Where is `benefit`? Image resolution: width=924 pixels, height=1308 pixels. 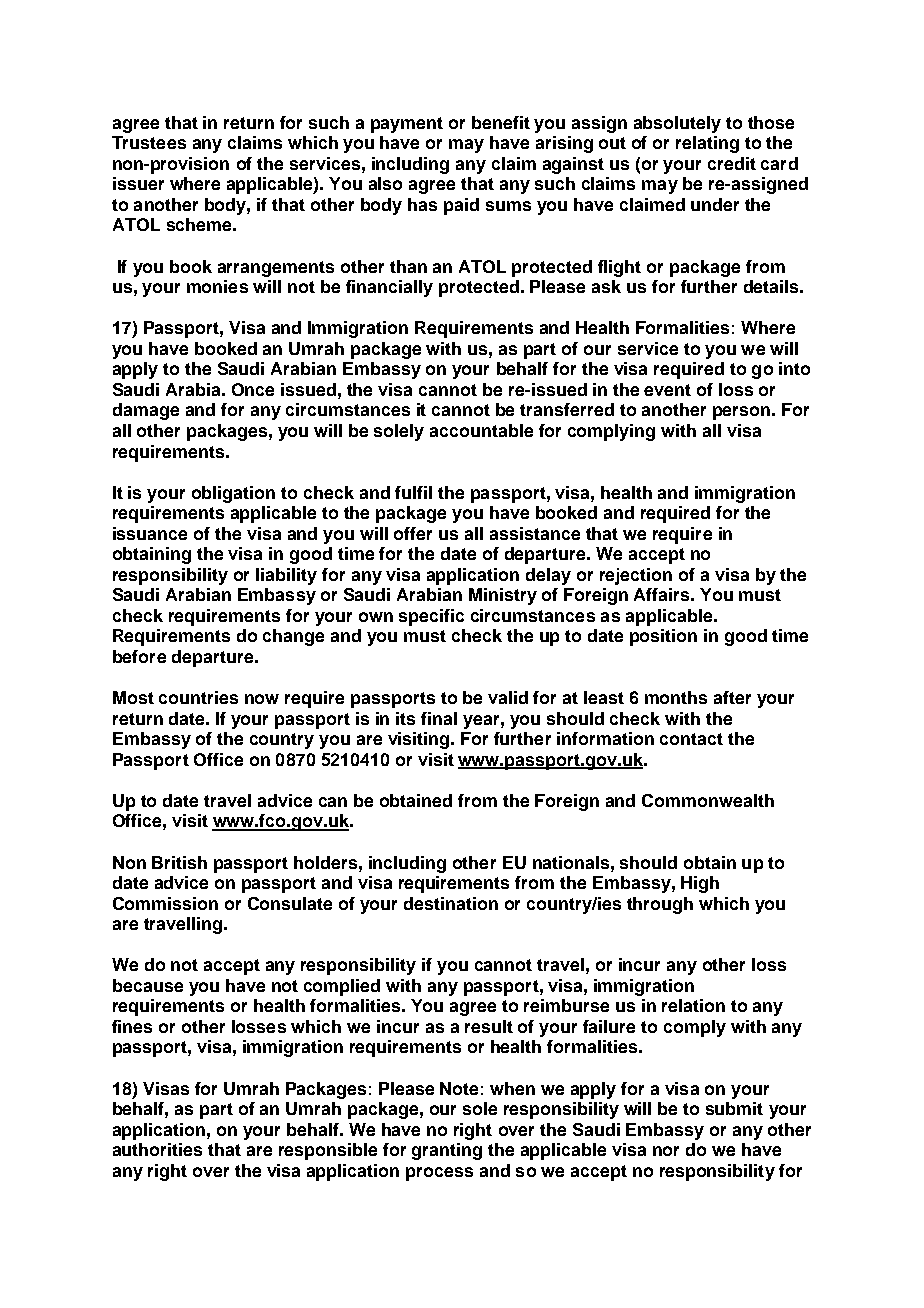 benefit is located at coordinates (501, 122).
